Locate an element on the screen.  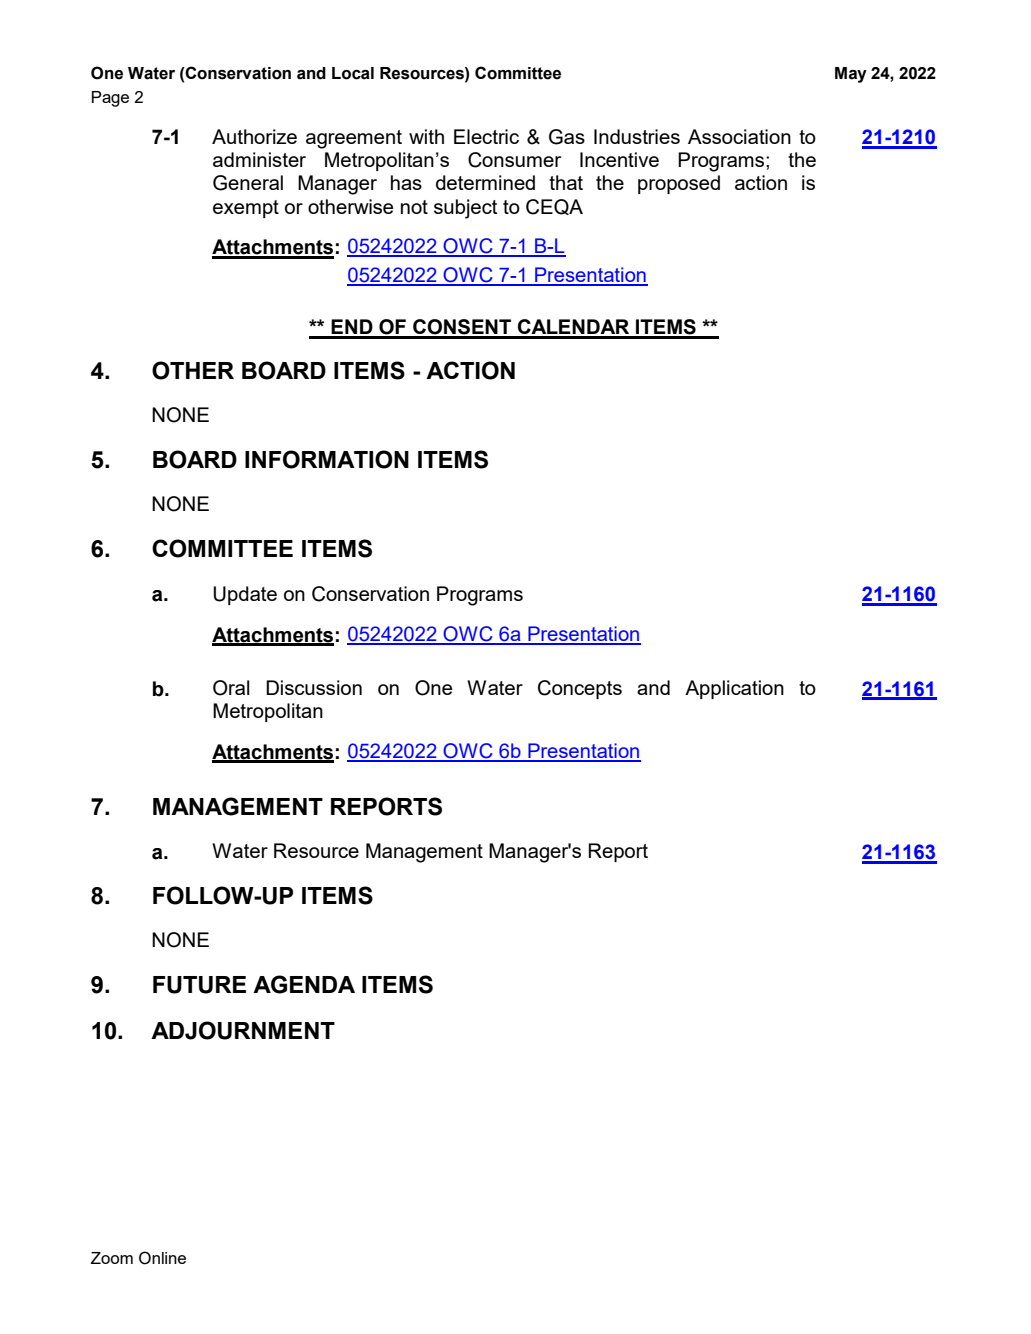
Association is located at coordinates (739, 136).
